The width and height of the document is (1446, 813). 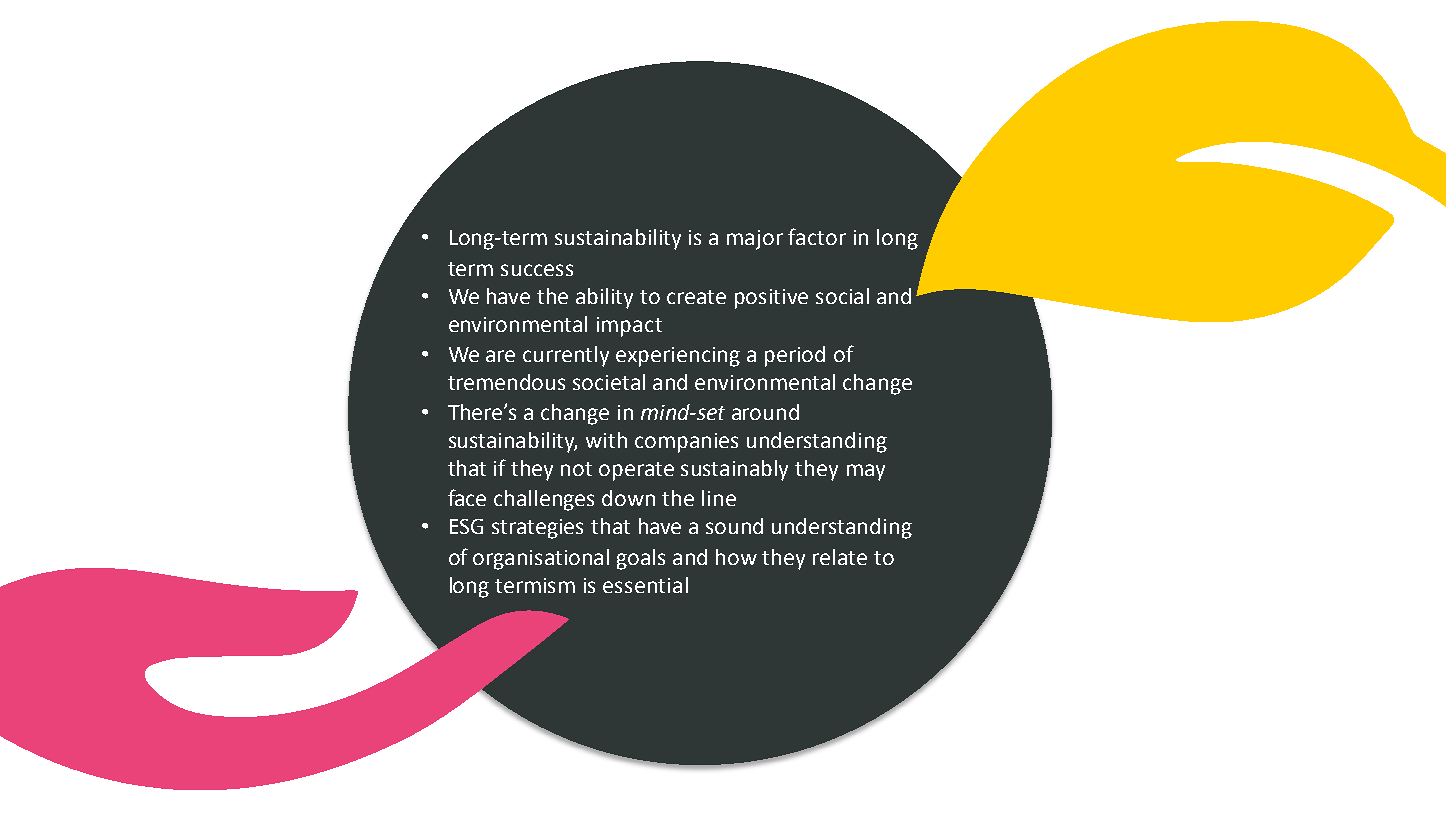 What do you see at coordinates (765, 412) in the document?
I see `around` at bounding box center [765, 412].
